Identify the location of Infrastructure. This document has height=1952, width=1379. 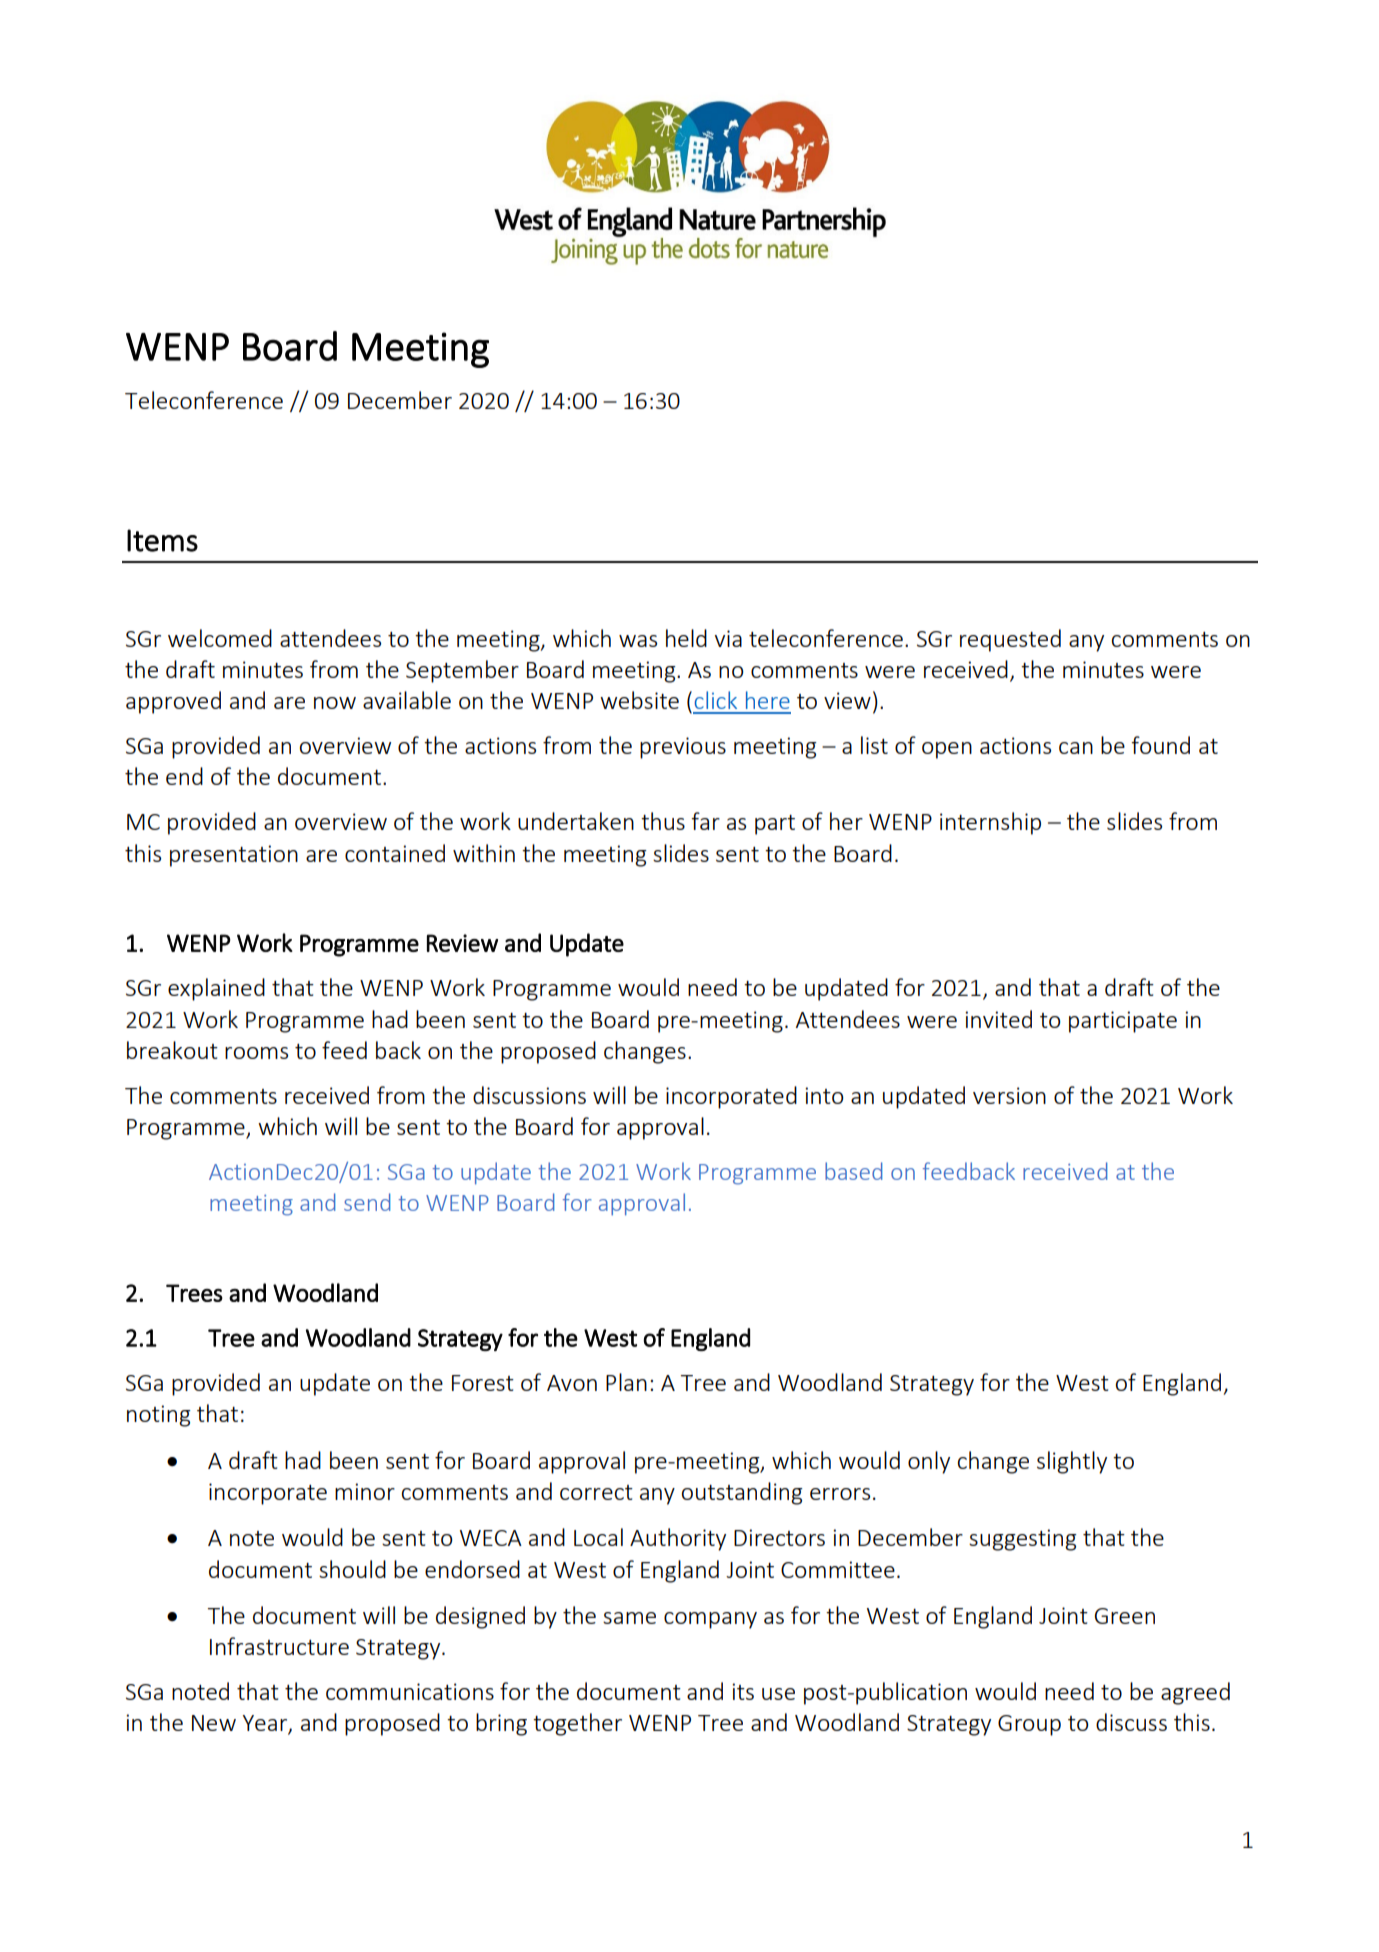
(279, 1646).
